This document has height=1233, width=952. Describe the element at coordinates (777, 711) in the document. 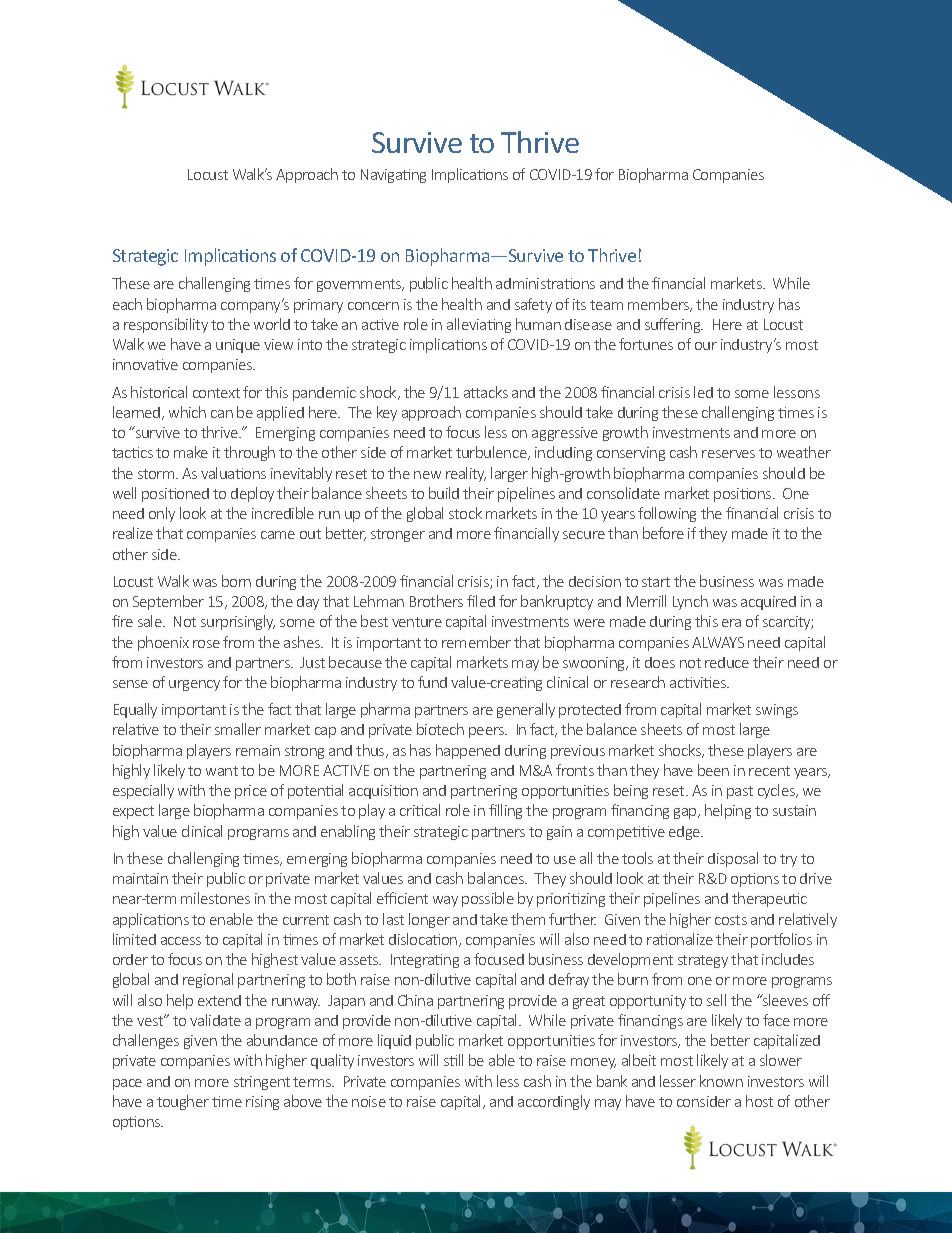

I see `swings` at that location.
